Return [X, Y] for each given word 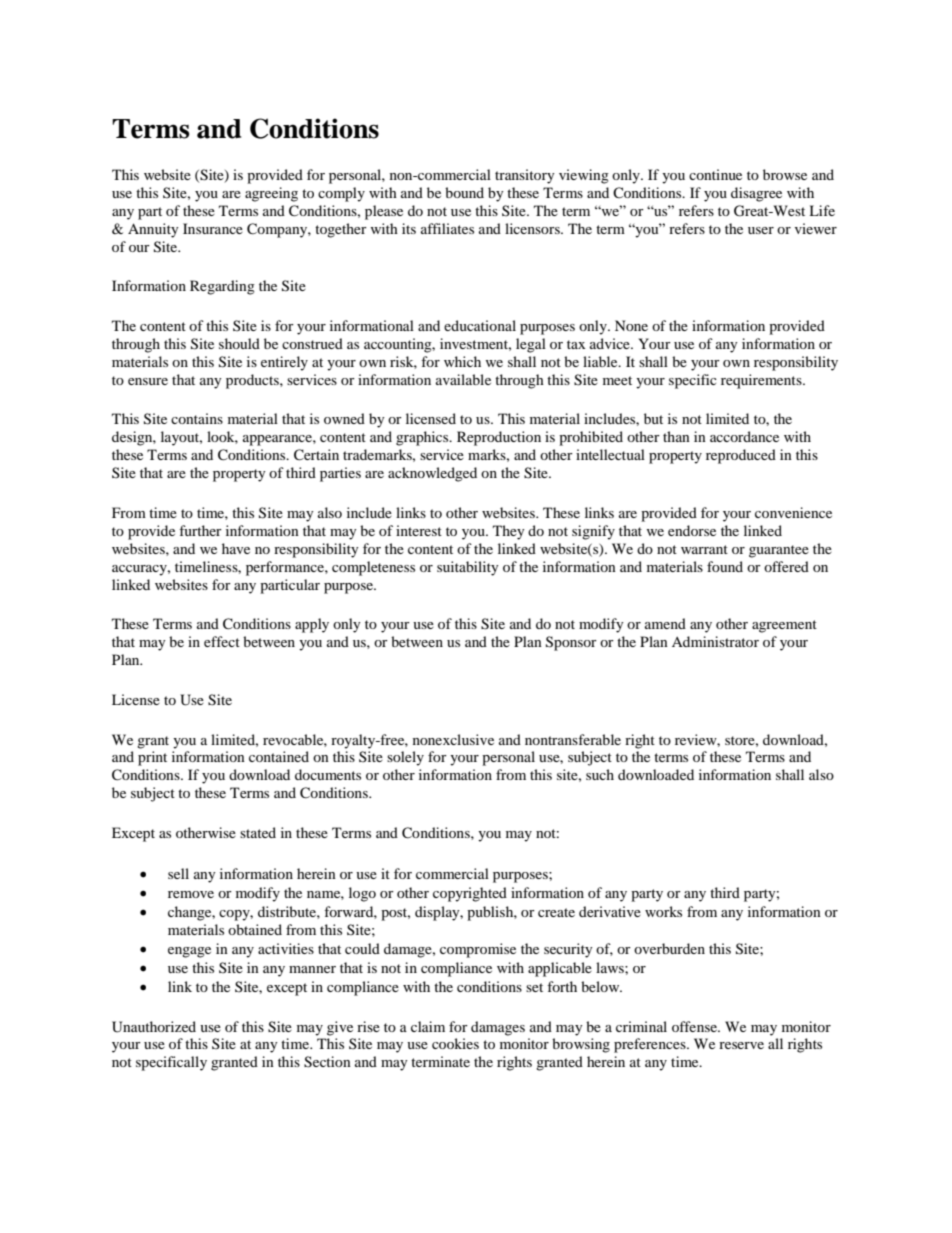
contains [197, 418]
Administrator [715, 641]
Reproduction [499, 438]
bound [464, 192]
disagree [756, 194]
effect [222, 641]
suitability [468, 568]
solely [405, 758]
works [663, 911]
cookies [455, 1043]
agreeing [271, 194]
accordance [744, 436]
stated [258, 832]
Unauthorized [154, 1027]
